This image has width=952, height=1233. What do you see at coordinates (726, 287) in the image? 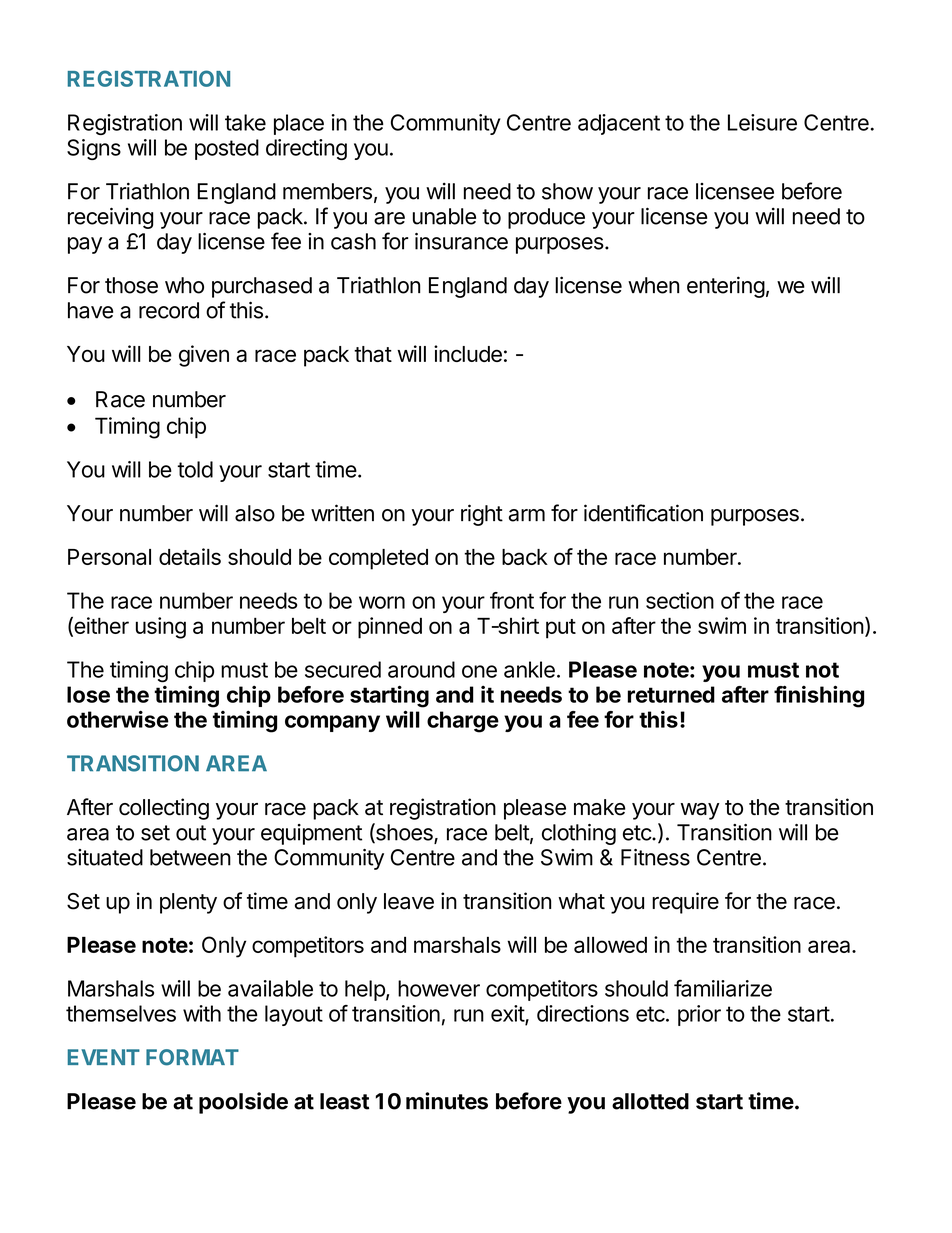
I see `entering` at bounding box center [726, 287].
